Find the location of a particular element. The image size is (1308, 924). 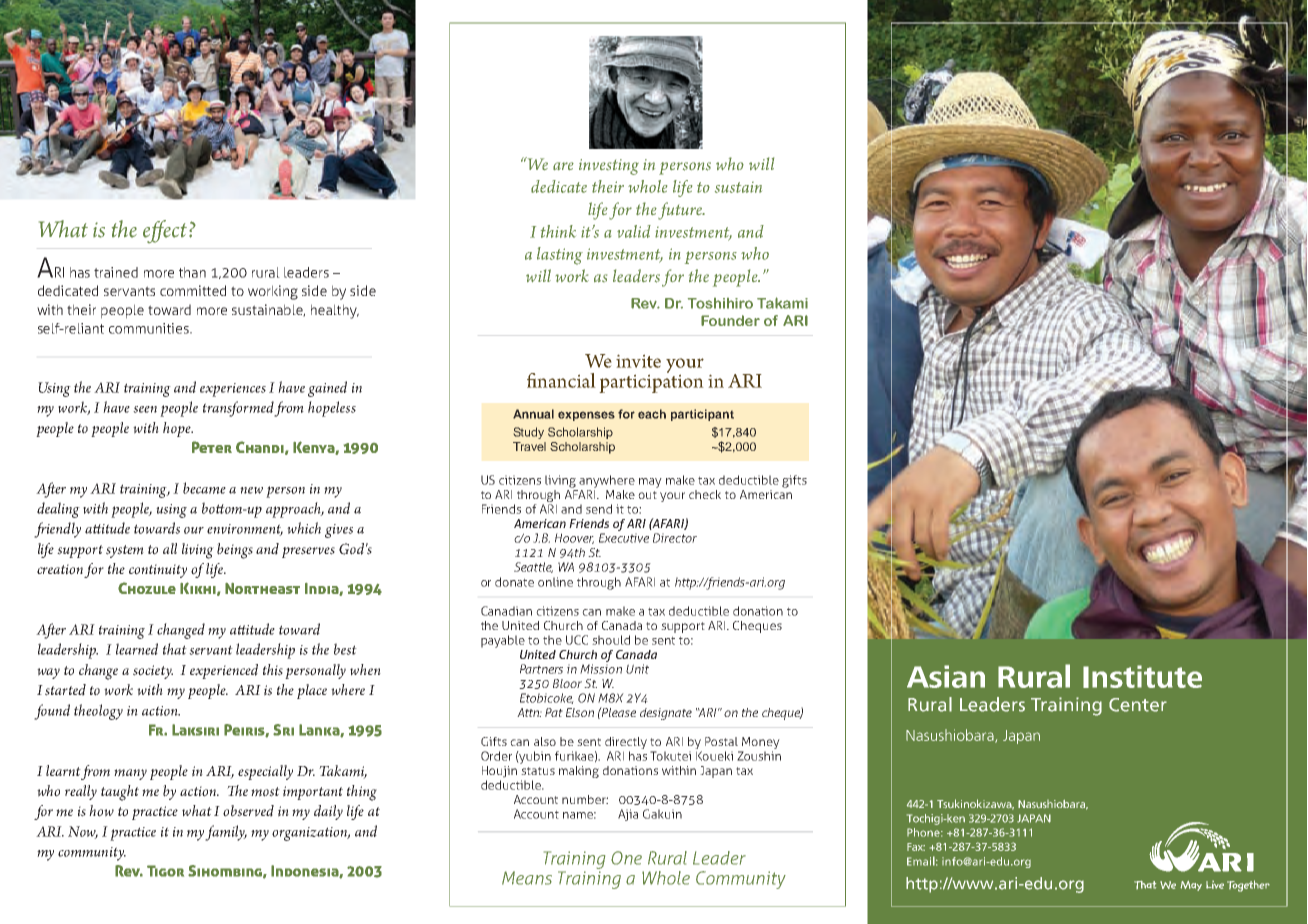

system is located at coordinates (125, 551).
